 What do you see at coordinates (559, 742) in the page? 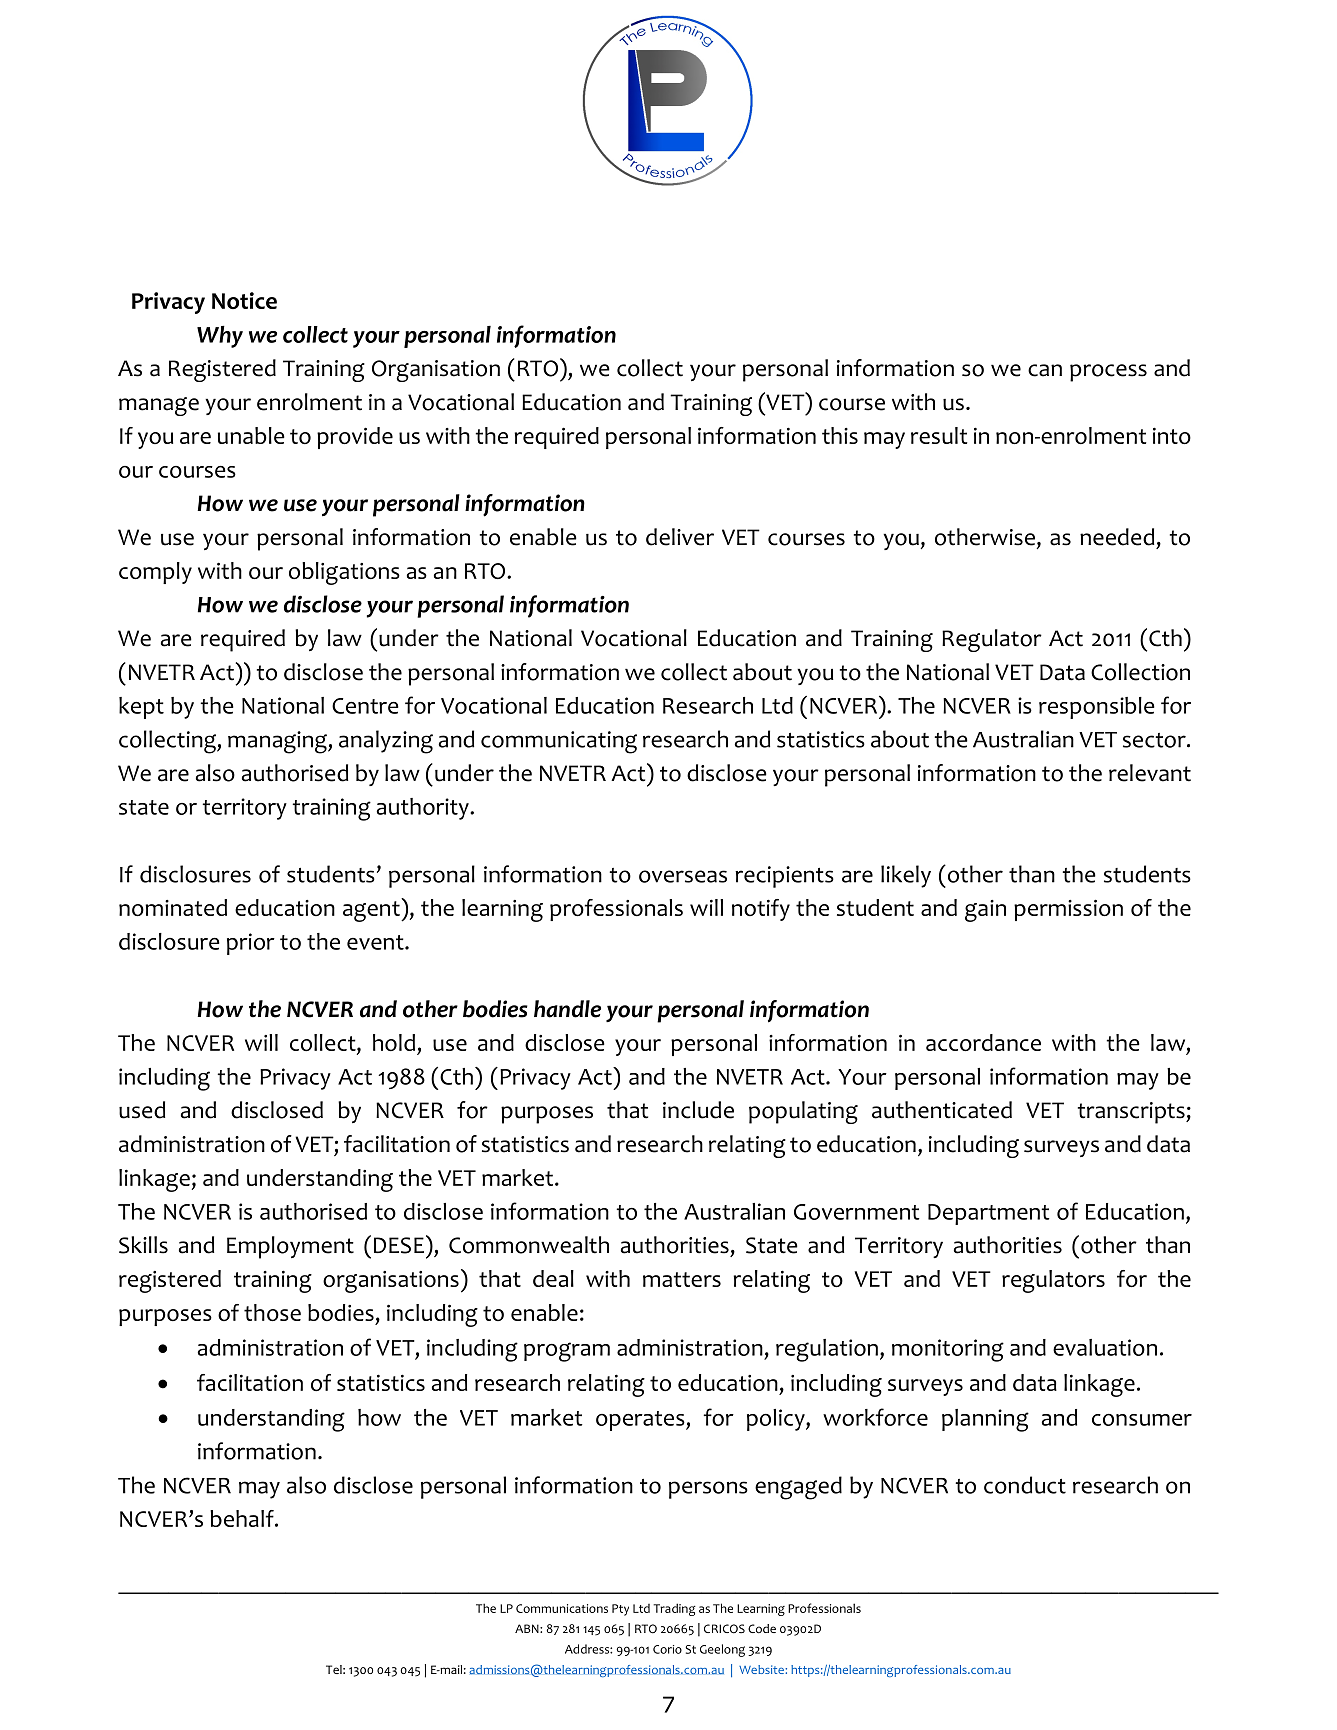
I see `communicating` at bounding box center [559, 742].
